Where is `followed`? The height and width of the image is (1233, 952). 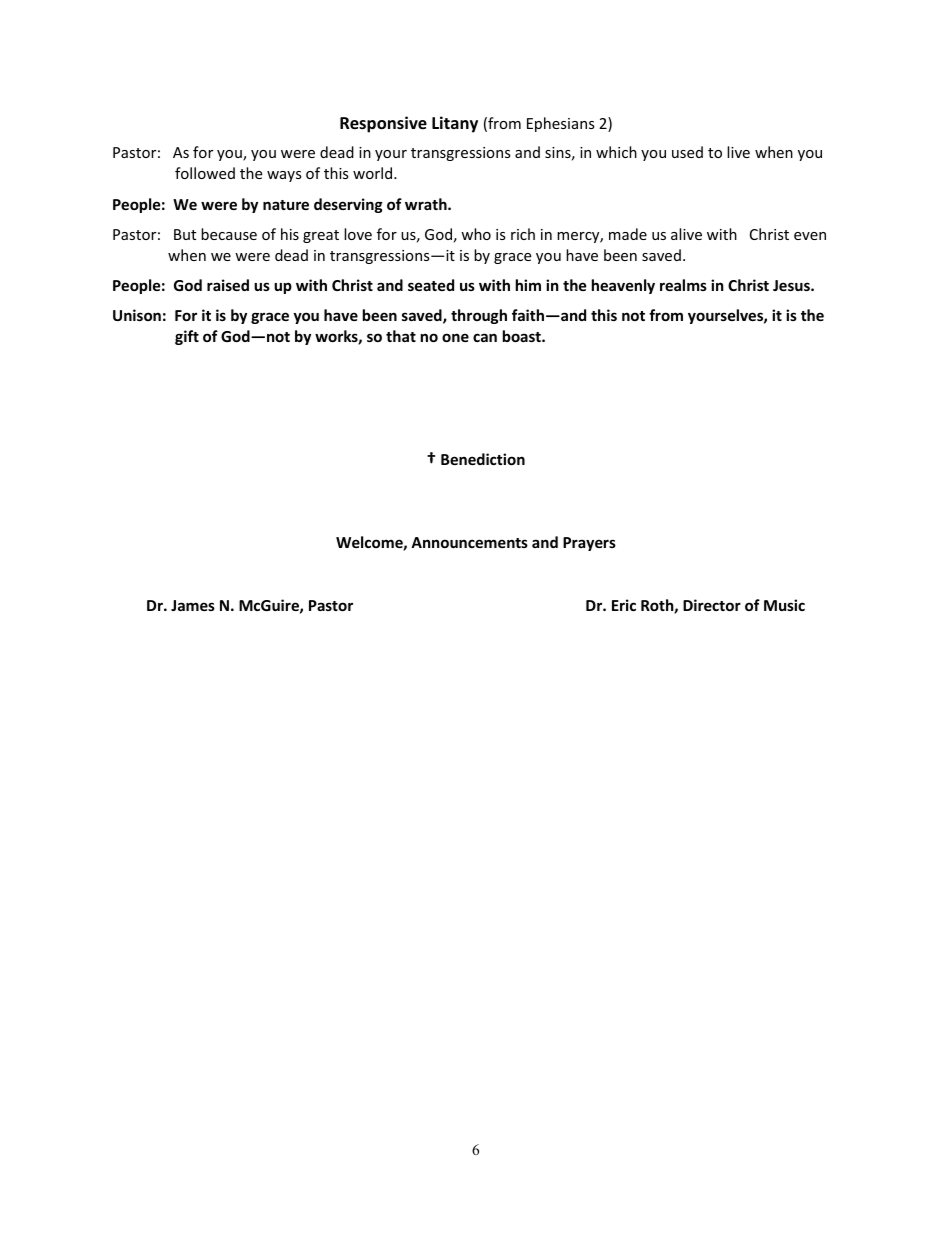 followed is located at coordinates (205, 173).
